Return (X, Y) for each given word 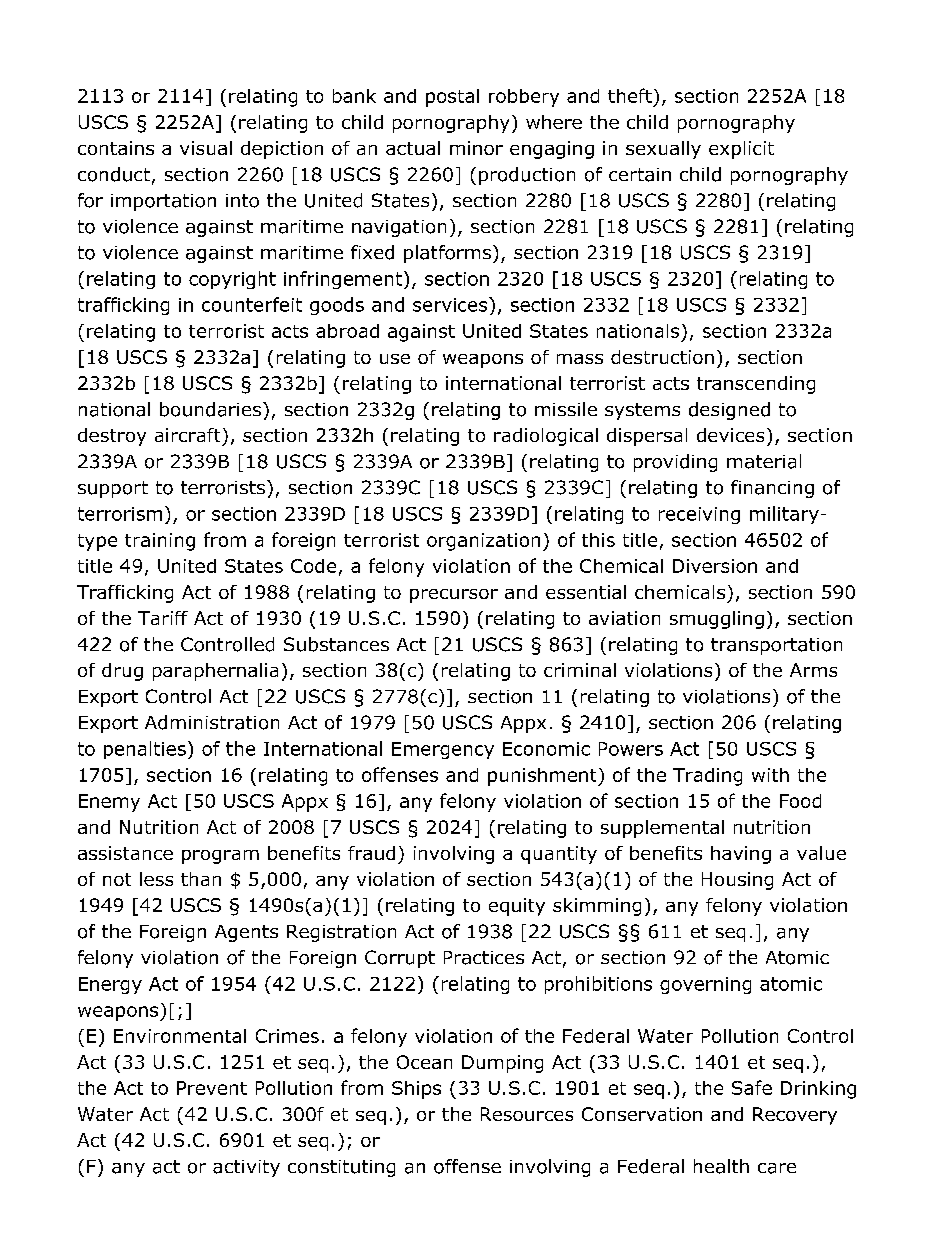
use (395, 359)
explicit (741, 150)
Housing (737, 881)
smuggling (717, 620)
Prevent (212, 1088)
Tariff (163, 618)
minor (476, 148)
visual (206, 148)
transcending (756, 385)
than (201, 879)
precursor (454, 596)
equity (517, 907)
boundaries (212, 409)
